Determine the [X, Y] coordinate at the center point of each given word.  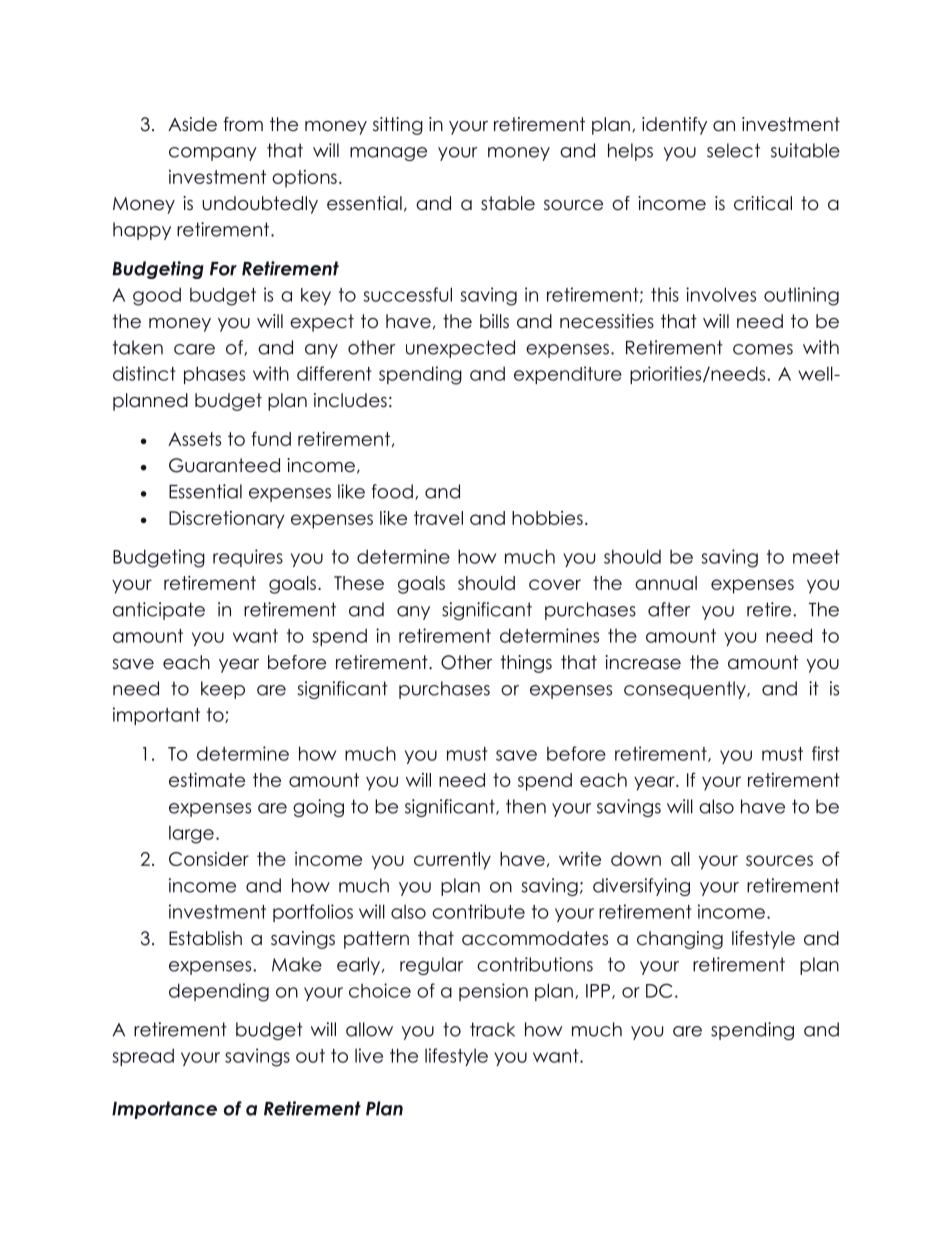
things [526, 664]
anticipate [159, 611]
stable [508, 203]
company [213, 154]
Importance [164, 1110]
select [733, 150]
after [669, 609]
